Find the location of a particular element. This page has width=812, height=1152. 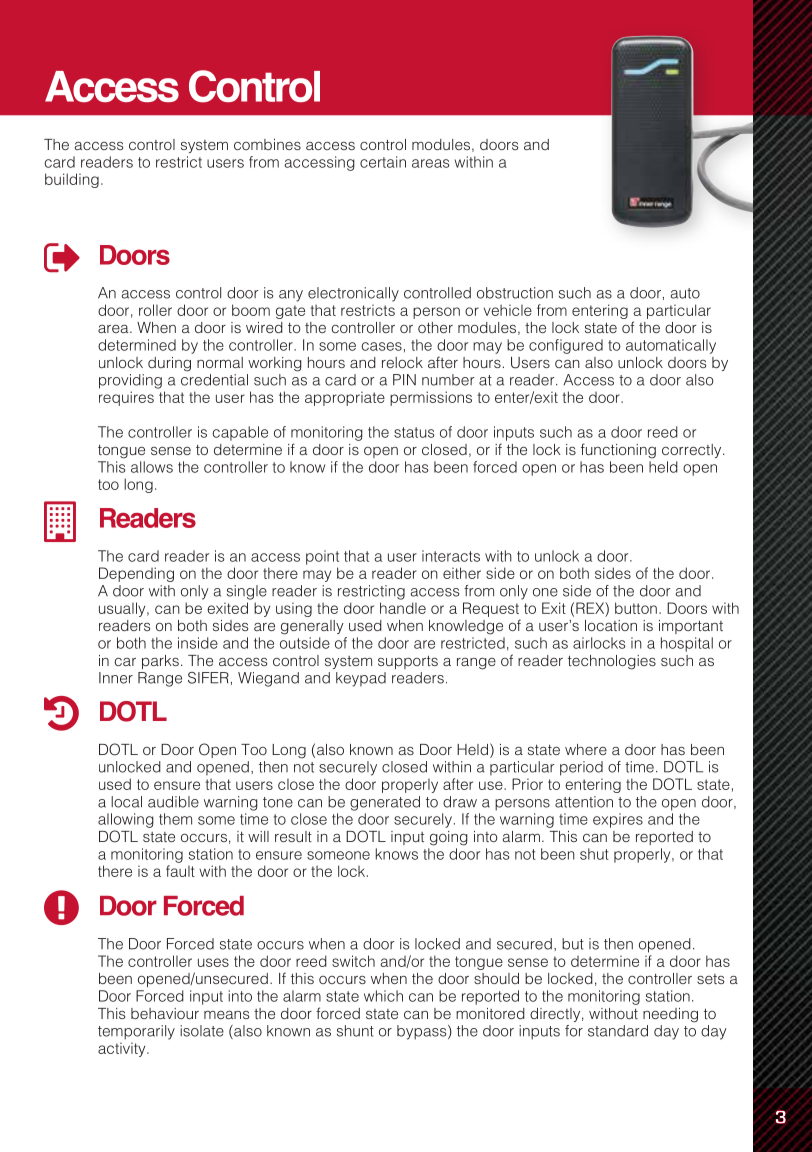

certain is located at coordinates (383, 162).
